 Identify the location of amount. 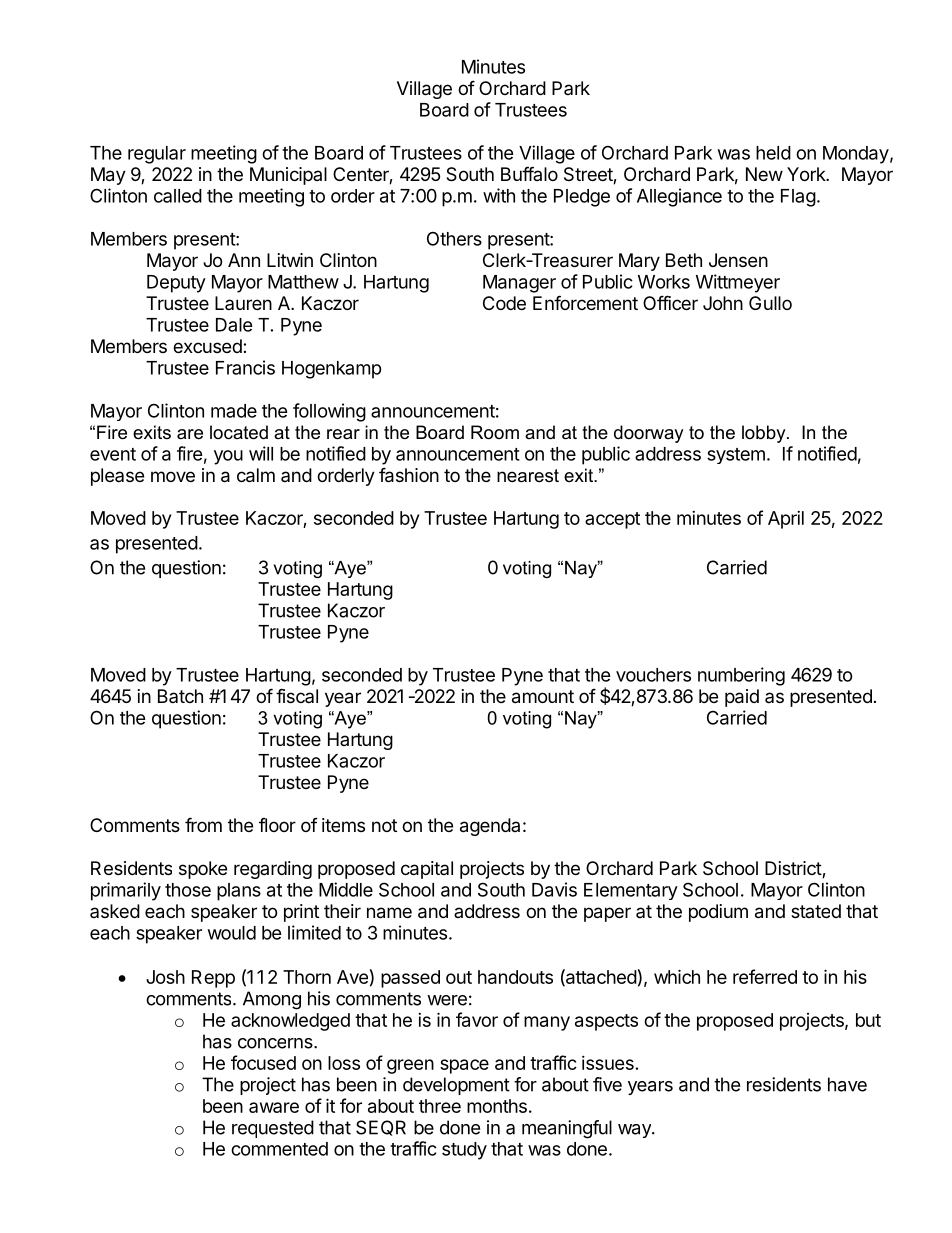
(543, 697).
